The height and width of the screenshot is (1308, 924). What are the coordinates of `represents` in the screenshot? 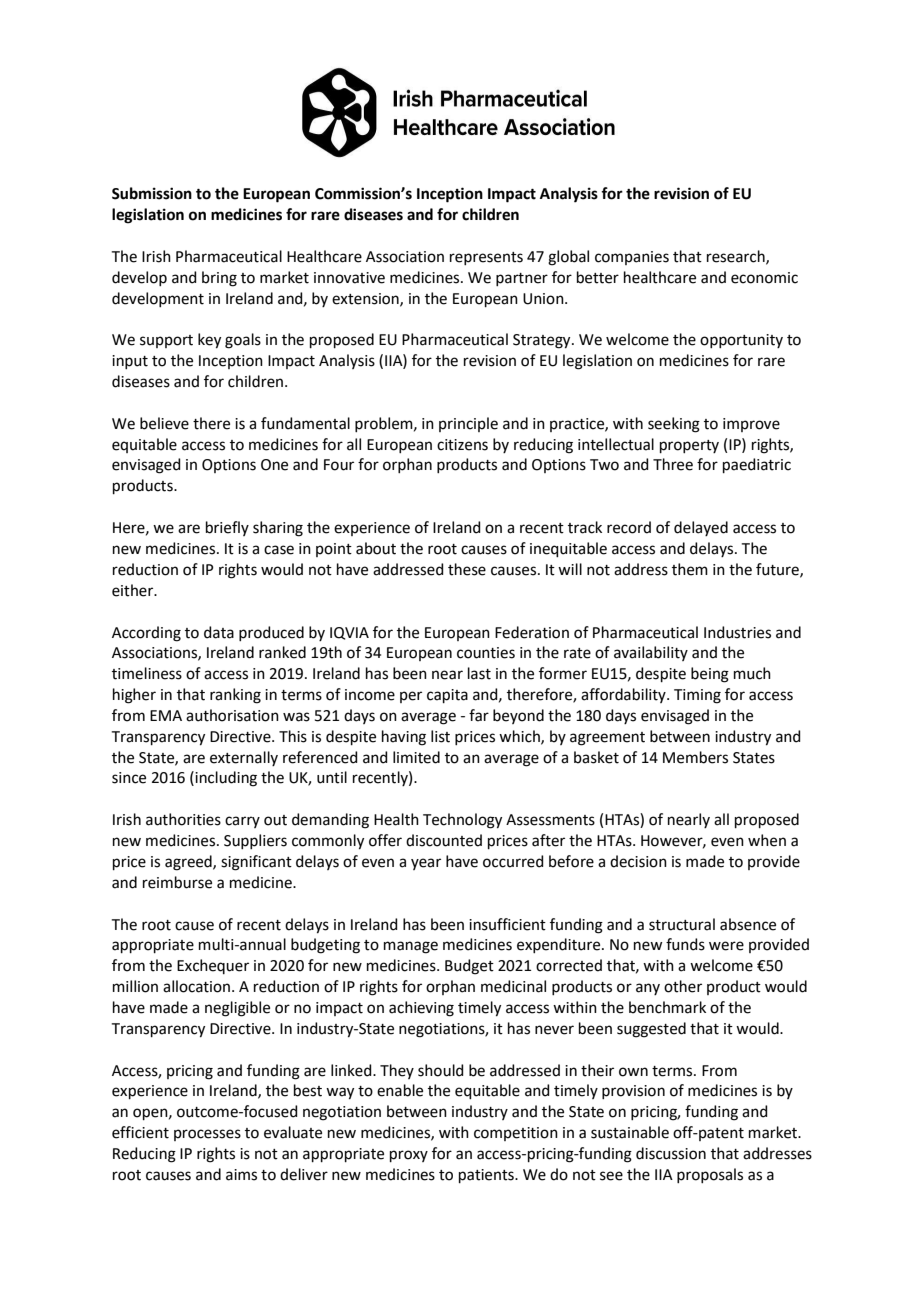 It's located at (486, 258).
